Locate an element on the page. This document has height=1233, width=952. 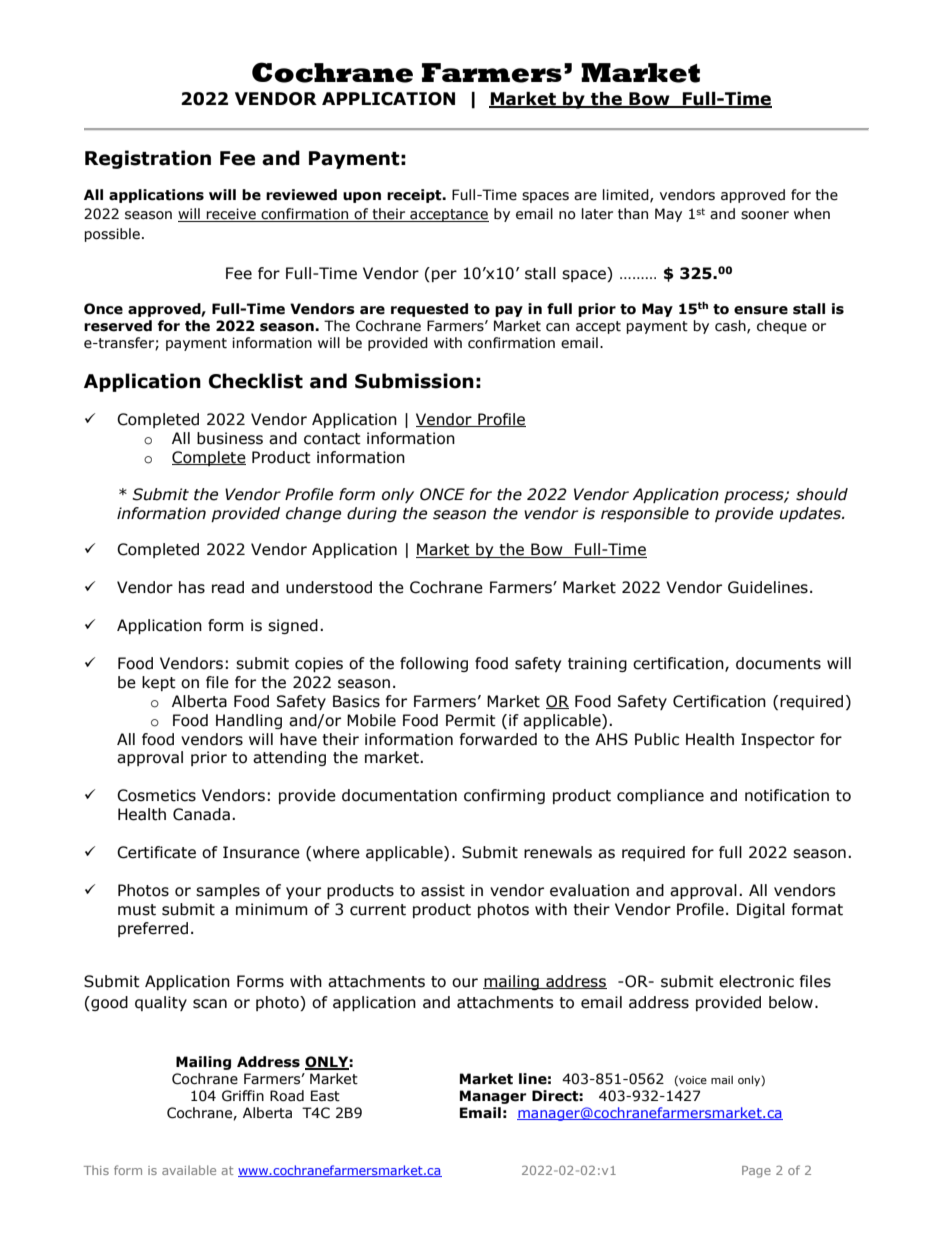
available is located at coordinates (189, 1170).
